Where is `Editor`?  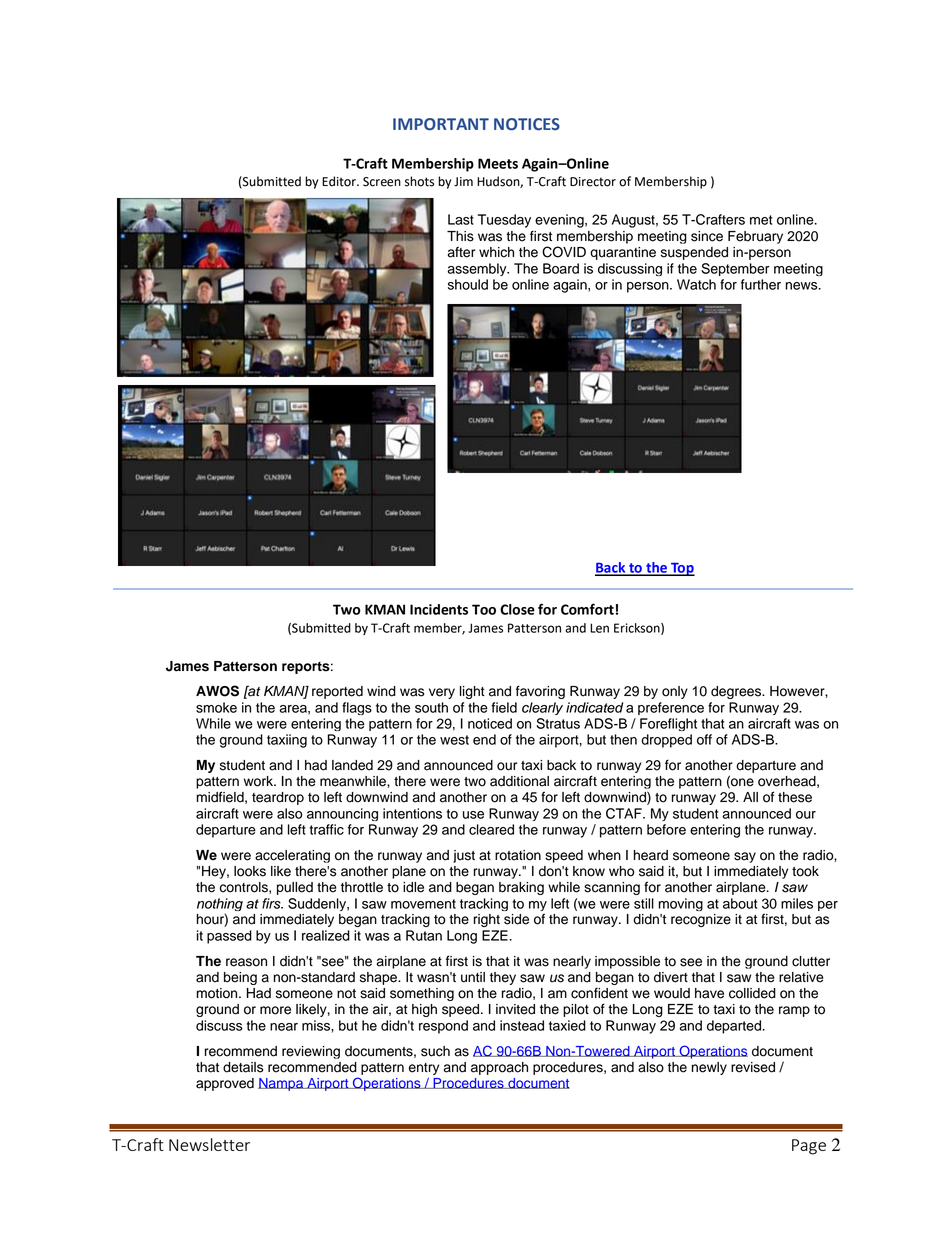 Editor is located at coordinates (340, 181).
